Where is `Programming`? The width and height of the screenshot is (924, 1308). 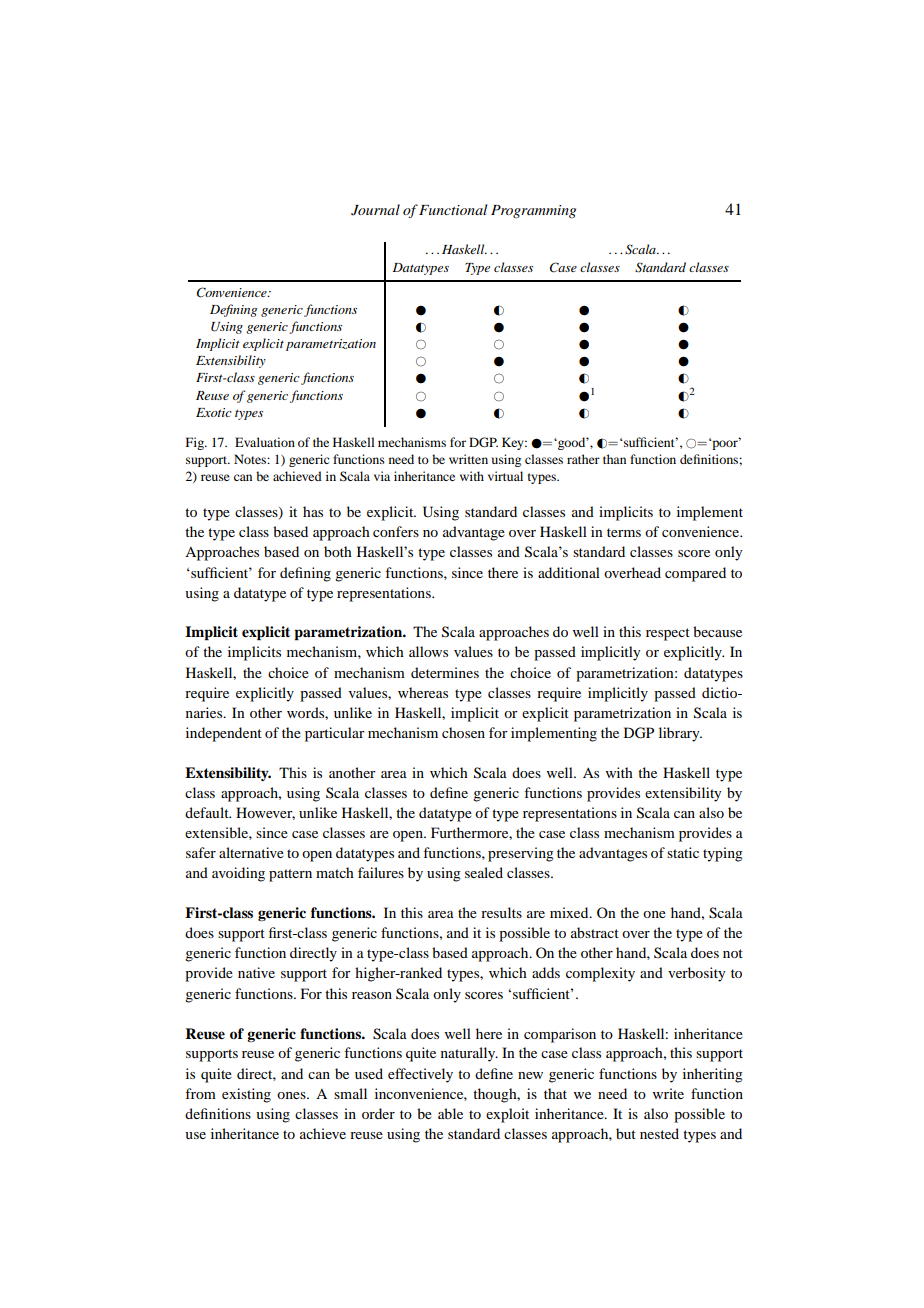 Programming is located at coordinates (533, 211).
